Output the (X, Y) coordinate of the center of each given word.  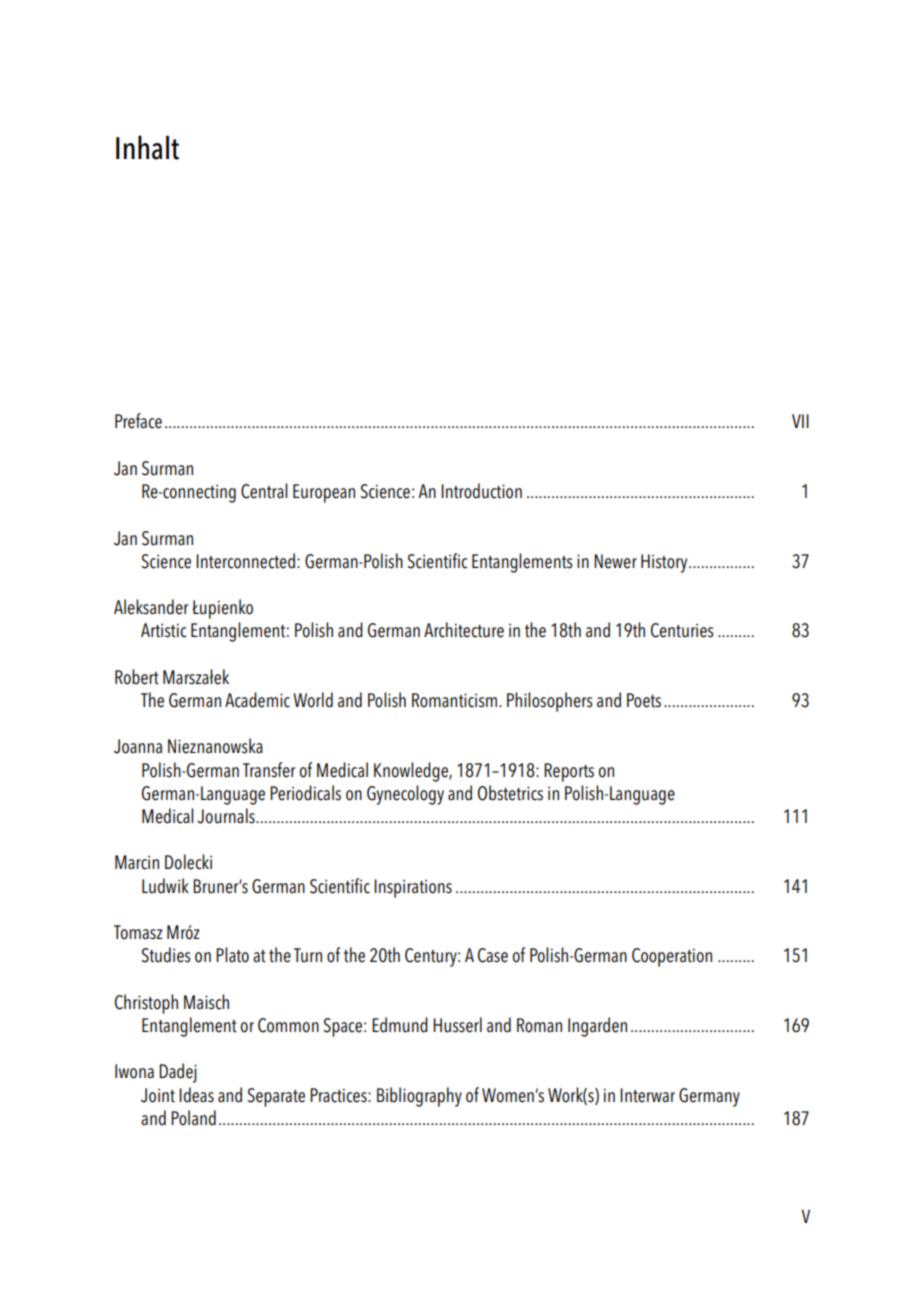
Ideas (196, 1095)
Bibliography (419, 1097)
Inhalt (147, 147)
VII (800, 421)
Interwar (647, 1095)
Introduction (481, 491)
